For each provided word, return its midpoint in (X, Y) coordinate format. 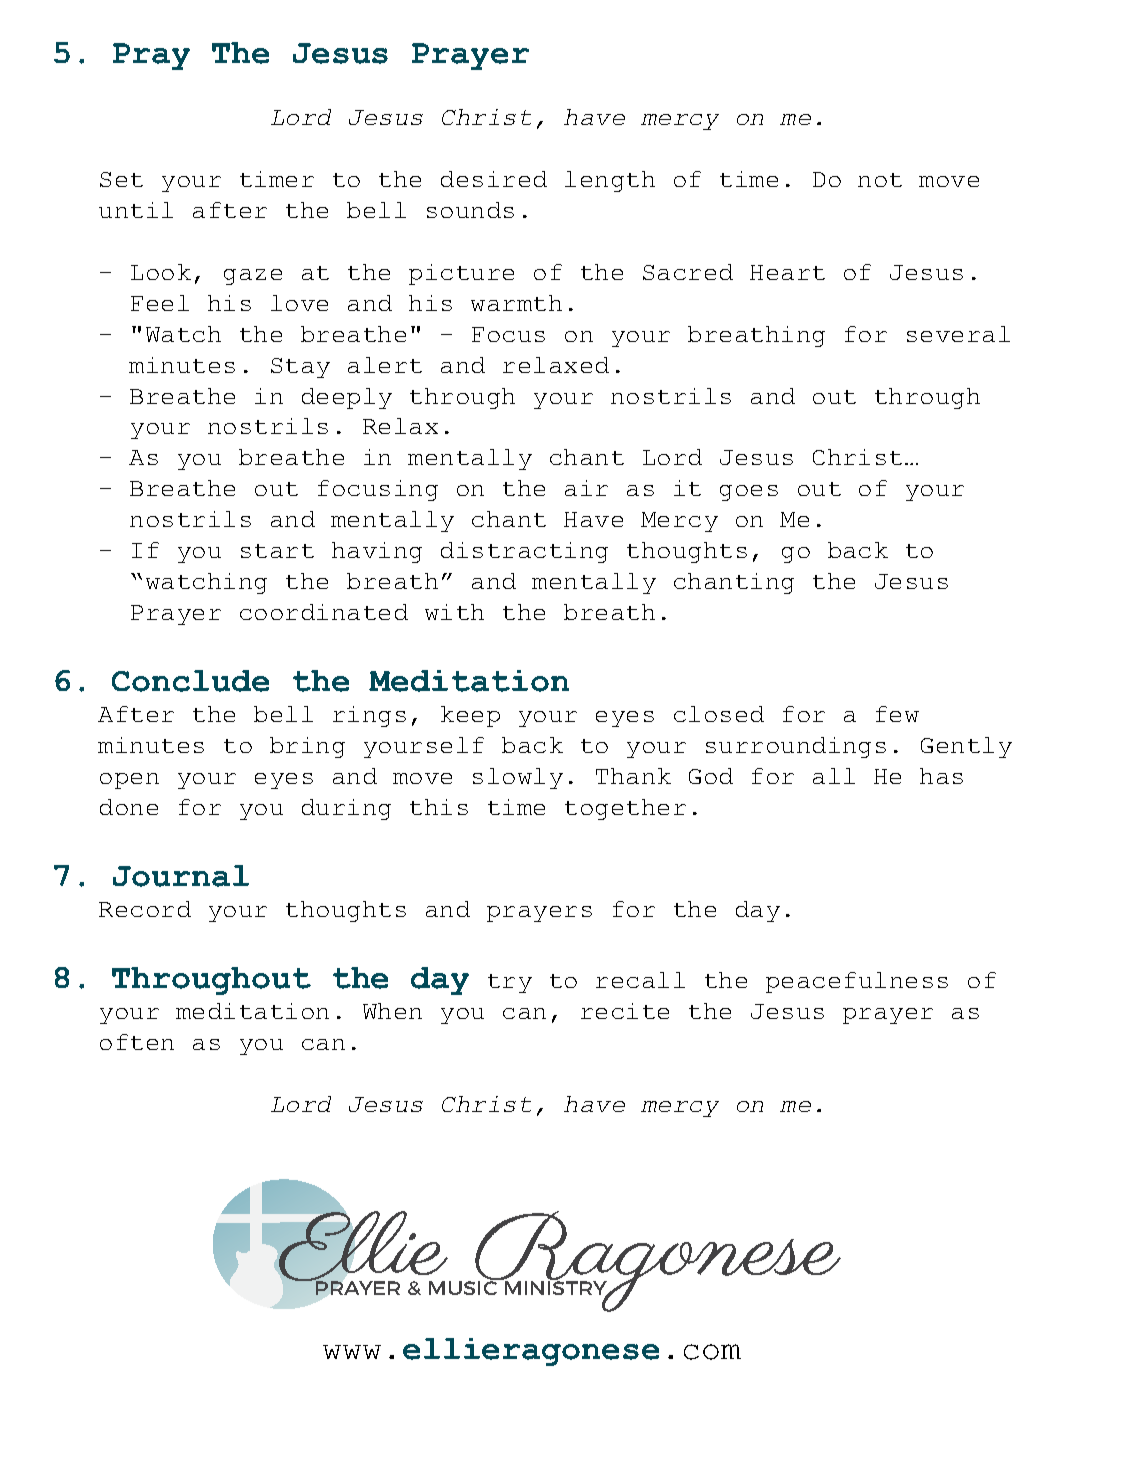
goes (749, 493)
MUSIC (463, 1288)
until (136, 210)
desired (494, 179)
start (277, 551)
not (880, 180)
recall (640, 980)
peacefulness (857, 982)
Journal (181, 876)
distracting (524, 552)
